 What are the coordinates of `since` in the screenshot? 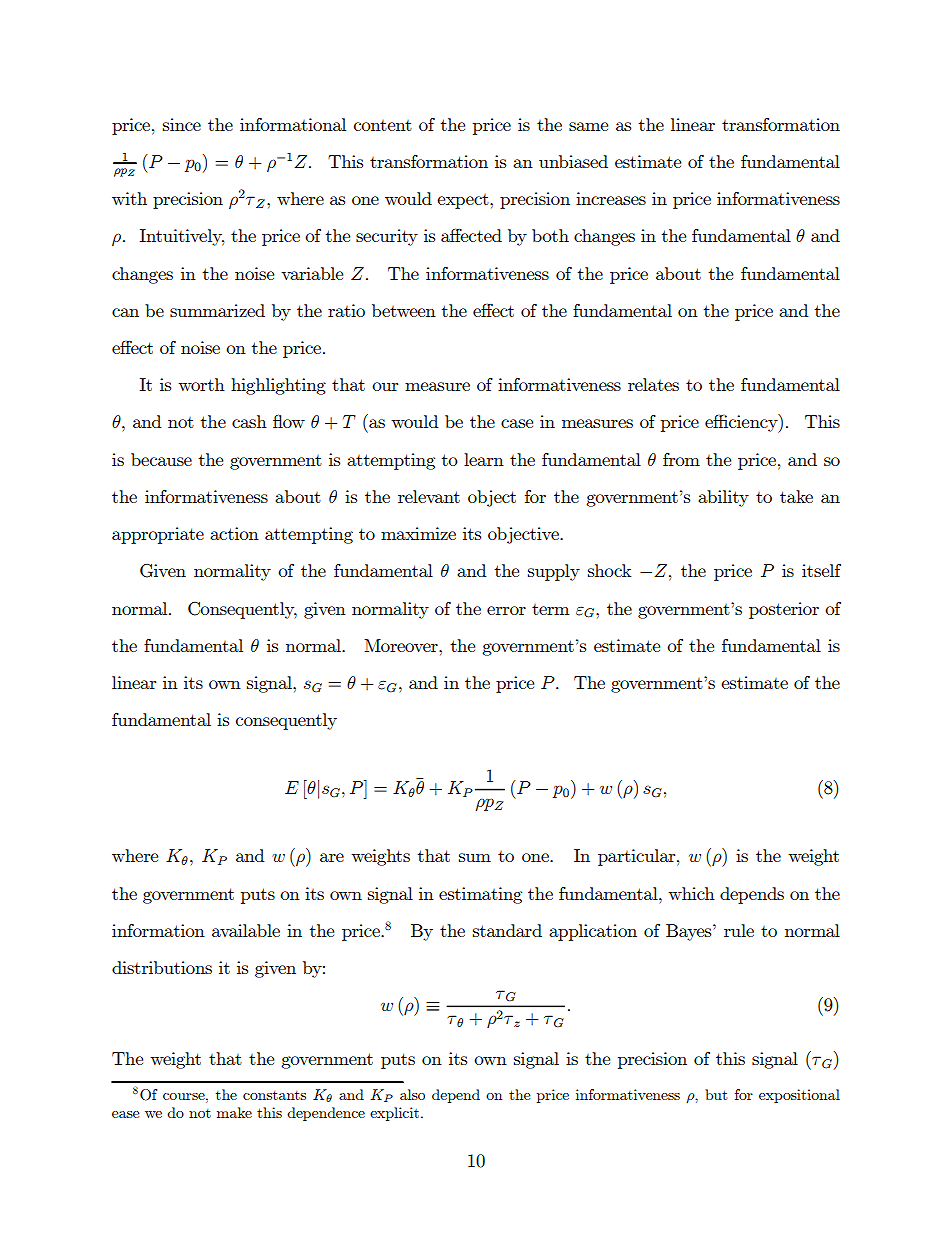 It's located at (182, 124).
